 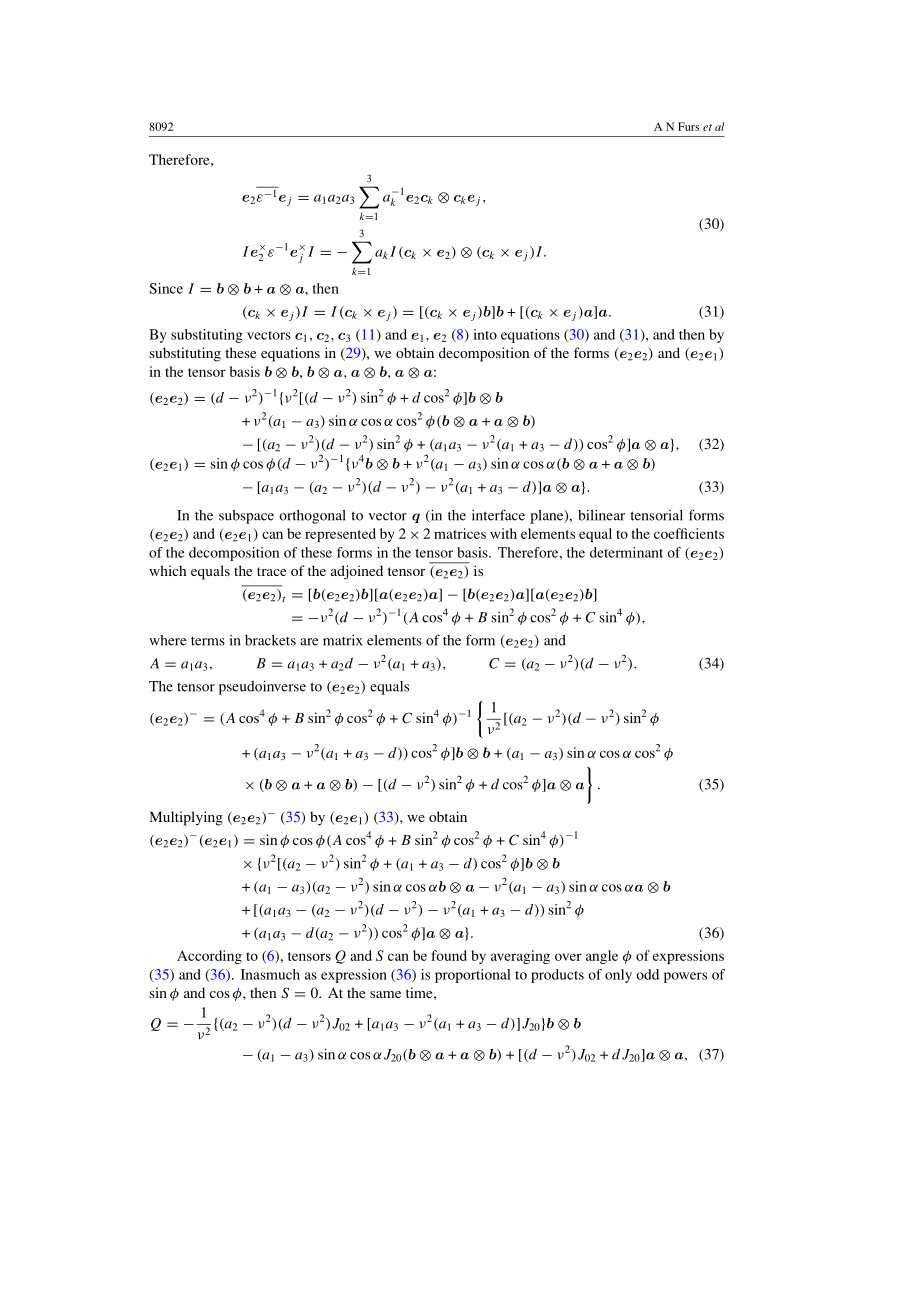 I want to click on Since, so click(x=166, y=288).
